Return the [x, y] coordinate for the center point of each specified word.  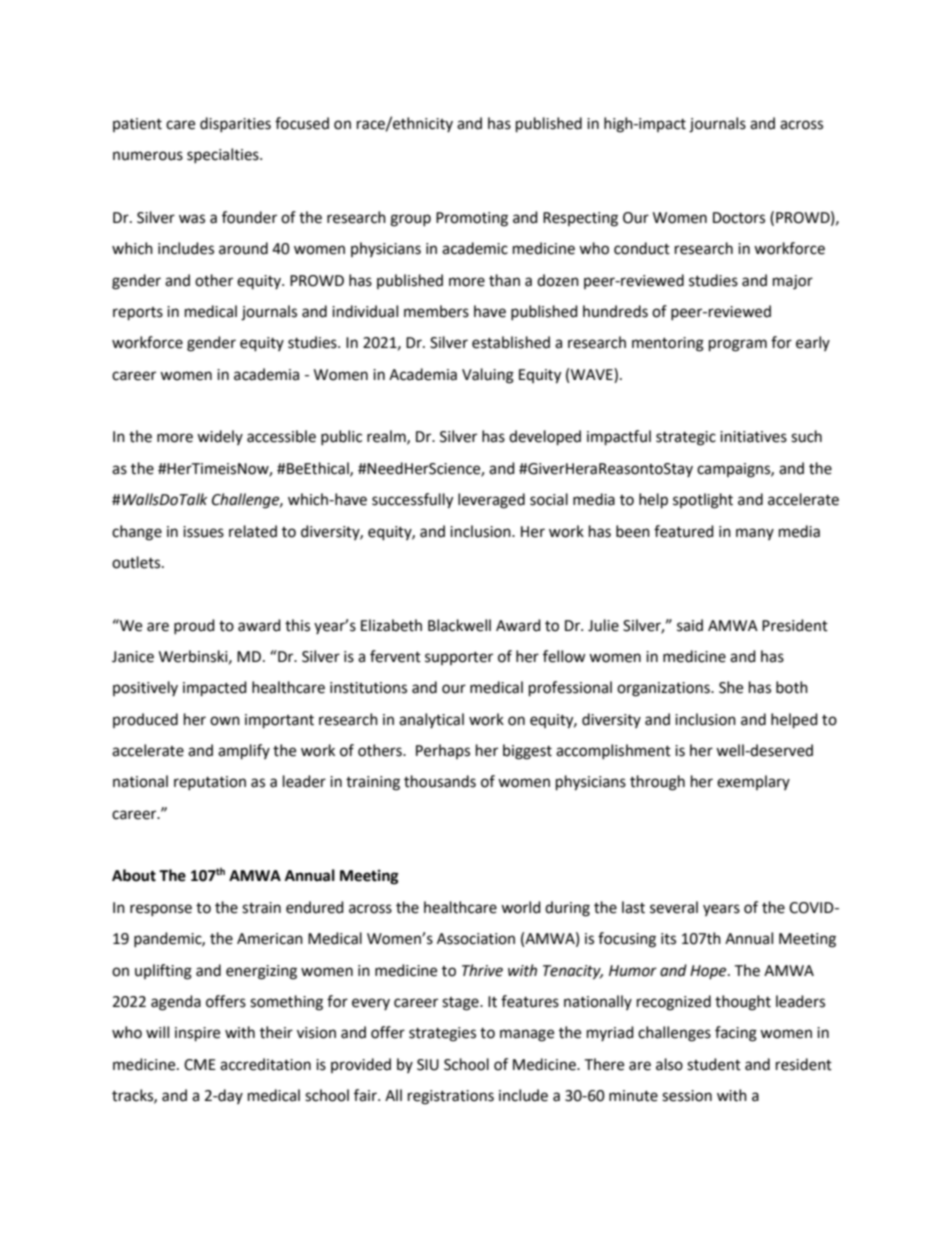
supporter [459, 658]
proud [194, 626]
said [690, 625]
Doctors [739, 218]
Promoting [472, 219]
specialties [224, 155]
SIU [428, 1065]
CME [200, 1065]
